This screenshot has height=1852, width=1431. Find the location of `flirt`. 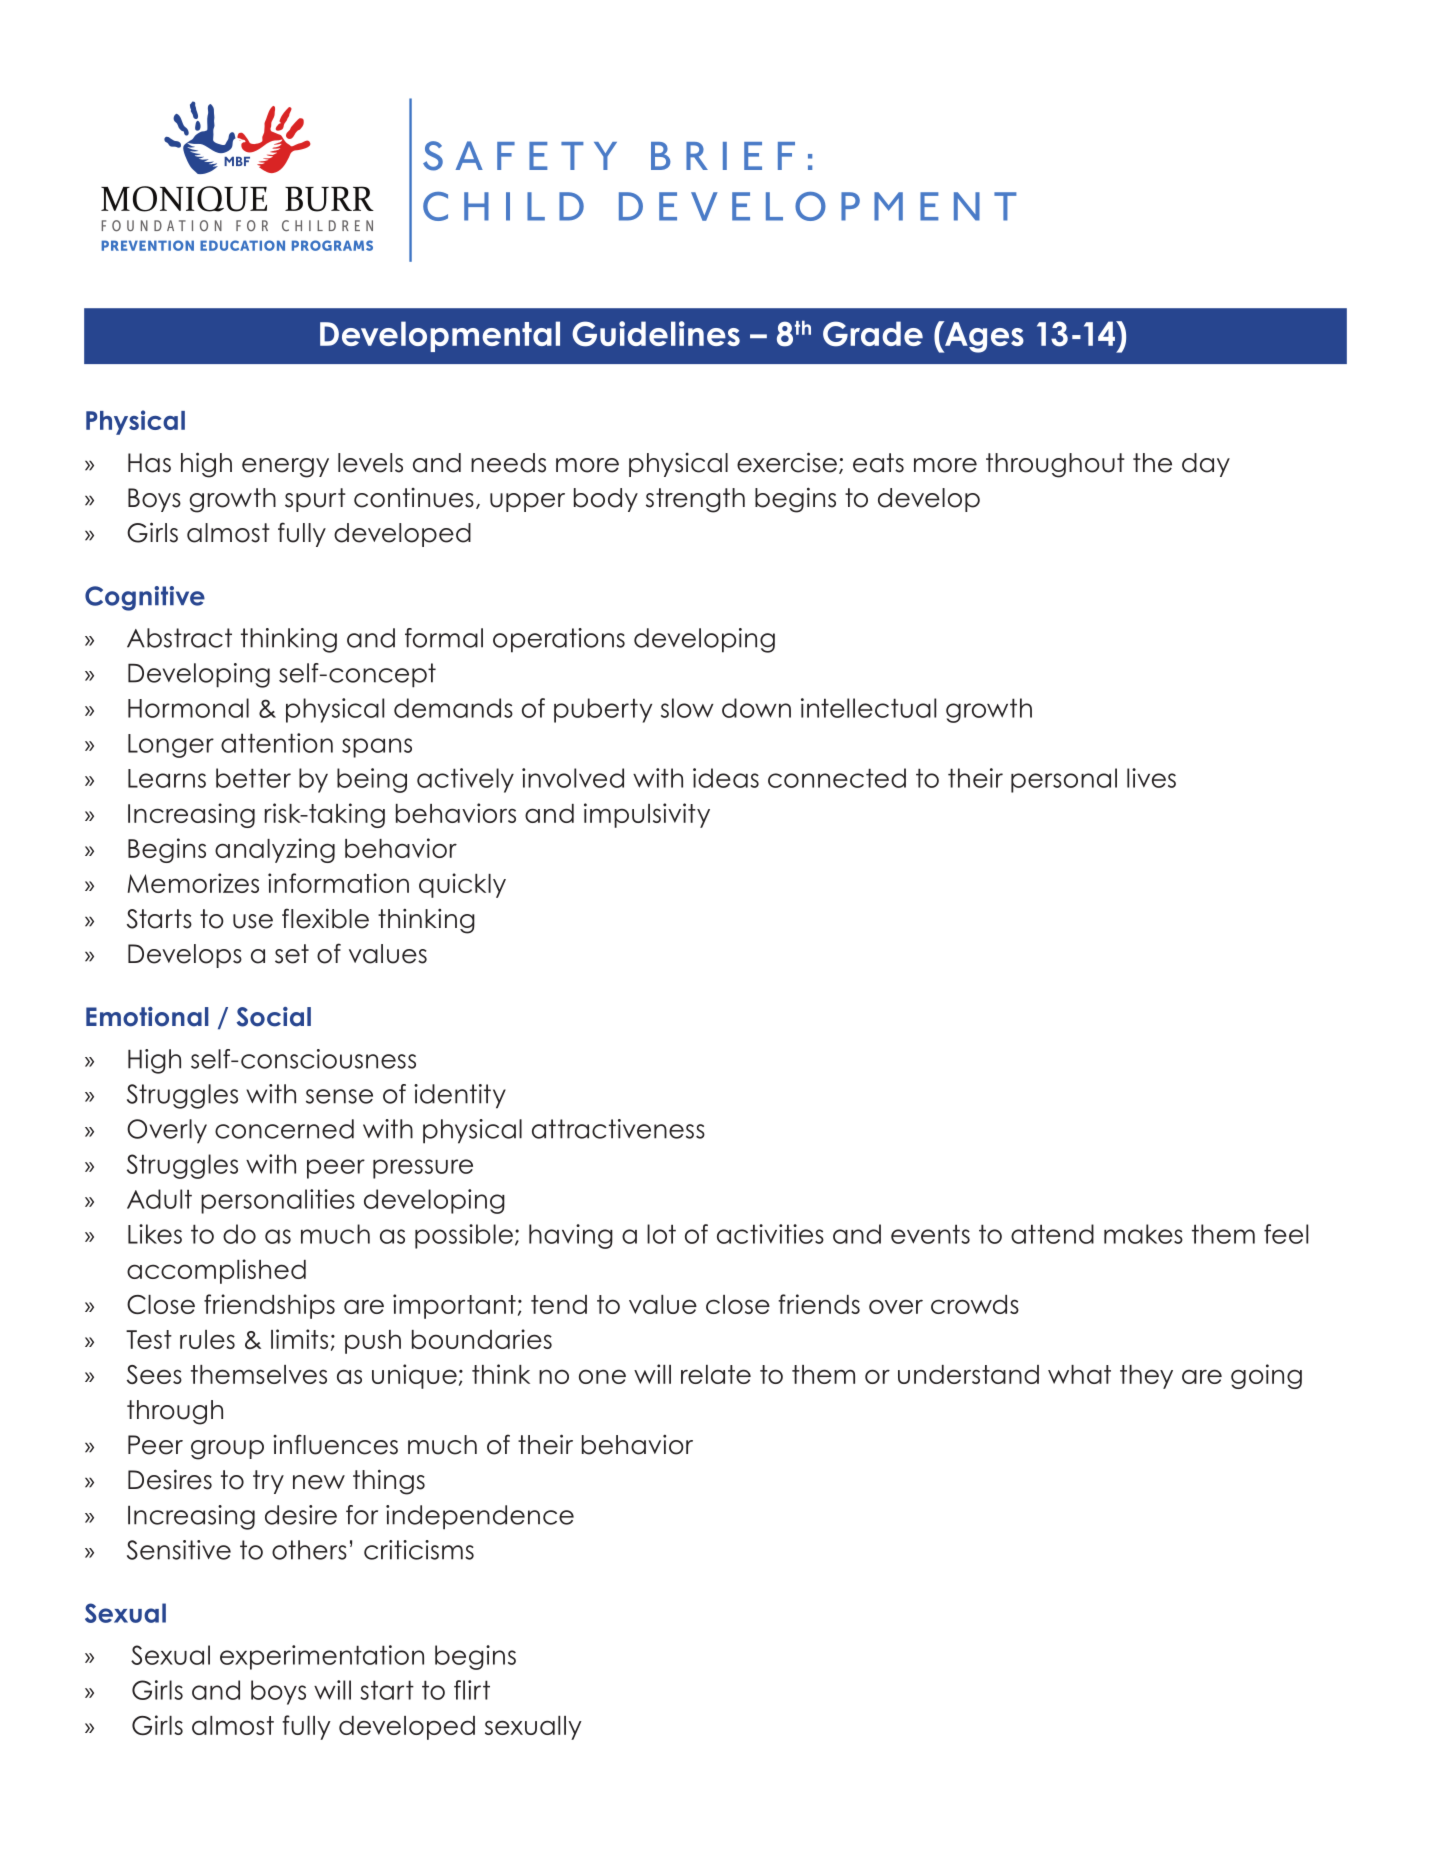

flirt is located at coordinates (472, 1690).
